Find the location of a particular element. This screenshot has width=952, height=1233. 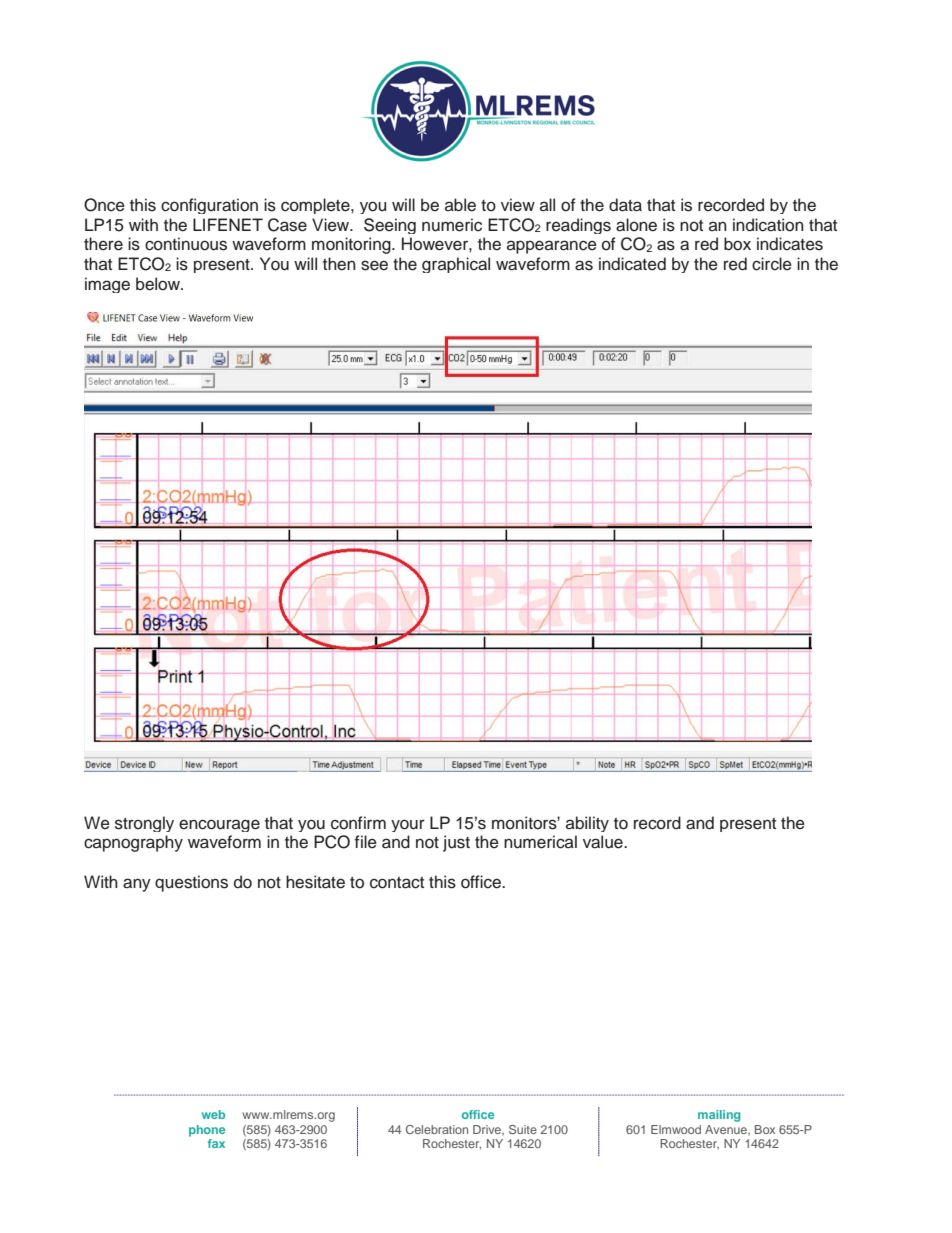

ability is located at coordinates (587, 824).
